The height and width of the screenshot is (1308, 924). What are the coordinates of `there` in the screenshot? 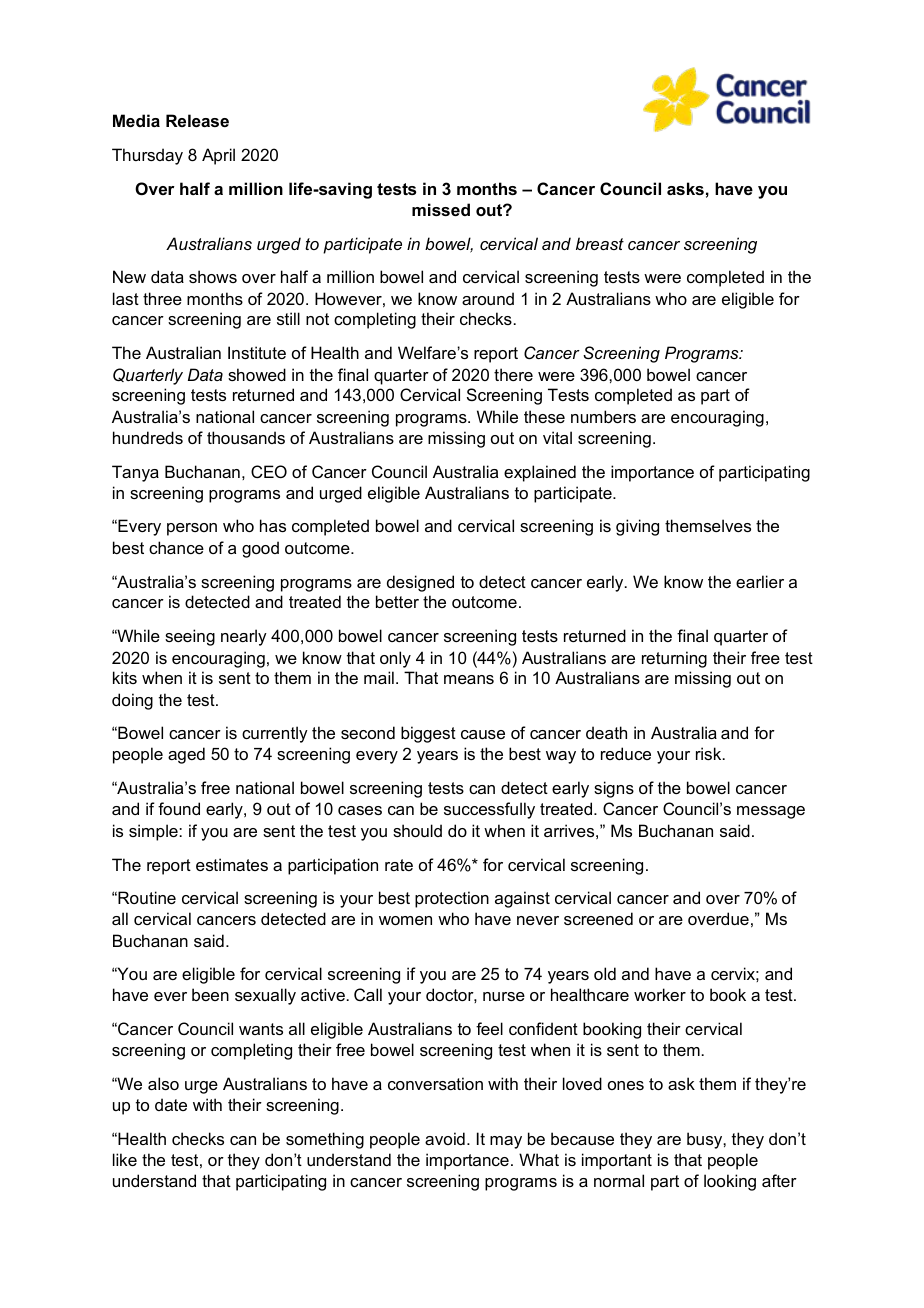 It's located at (513, 374).
